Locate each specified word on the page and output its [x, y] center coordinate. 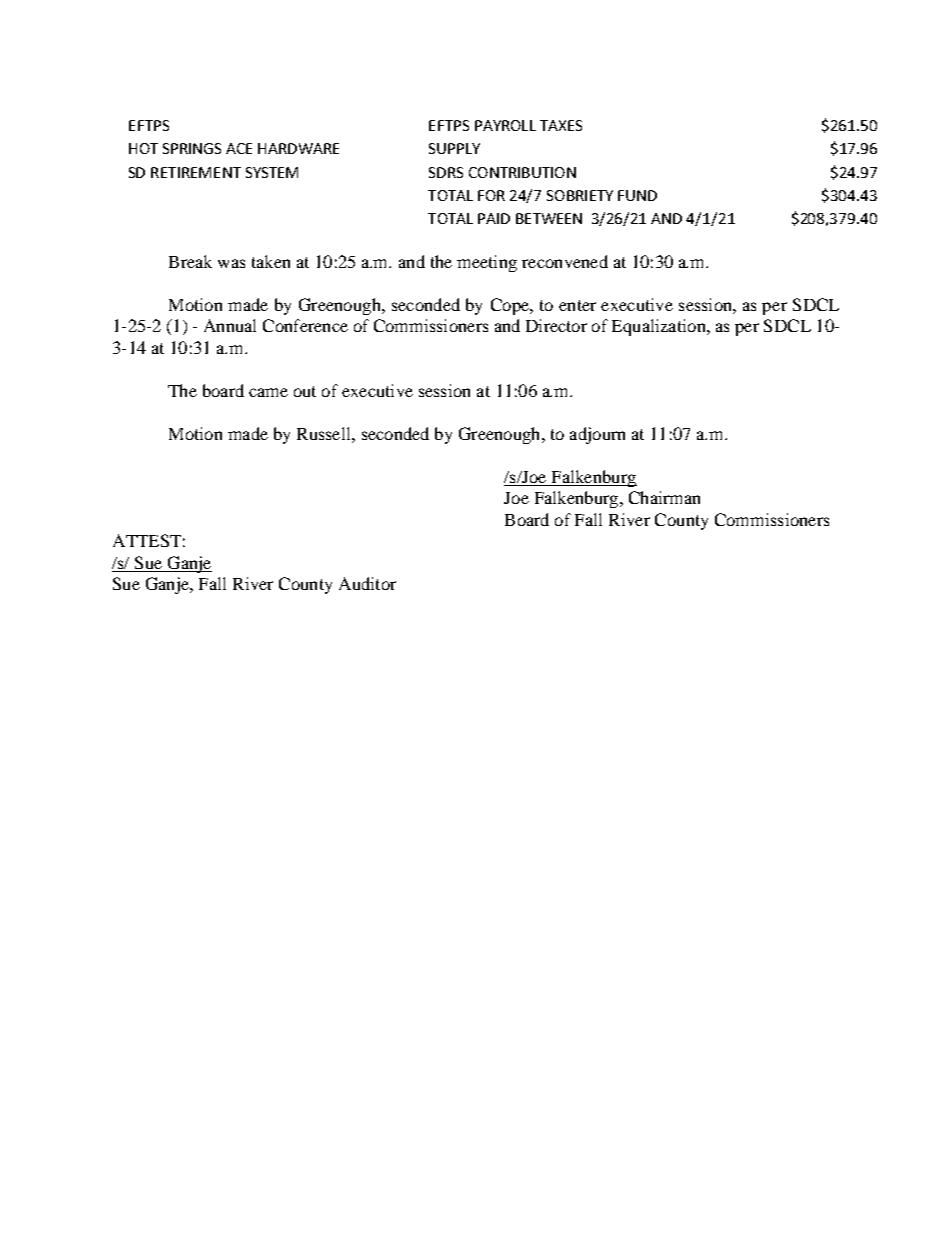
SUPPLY [454, 148]
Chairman [664, 497]
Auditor [367, 583]
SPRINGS [192, 148]
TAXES [561, 125]
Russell [325, 433]
